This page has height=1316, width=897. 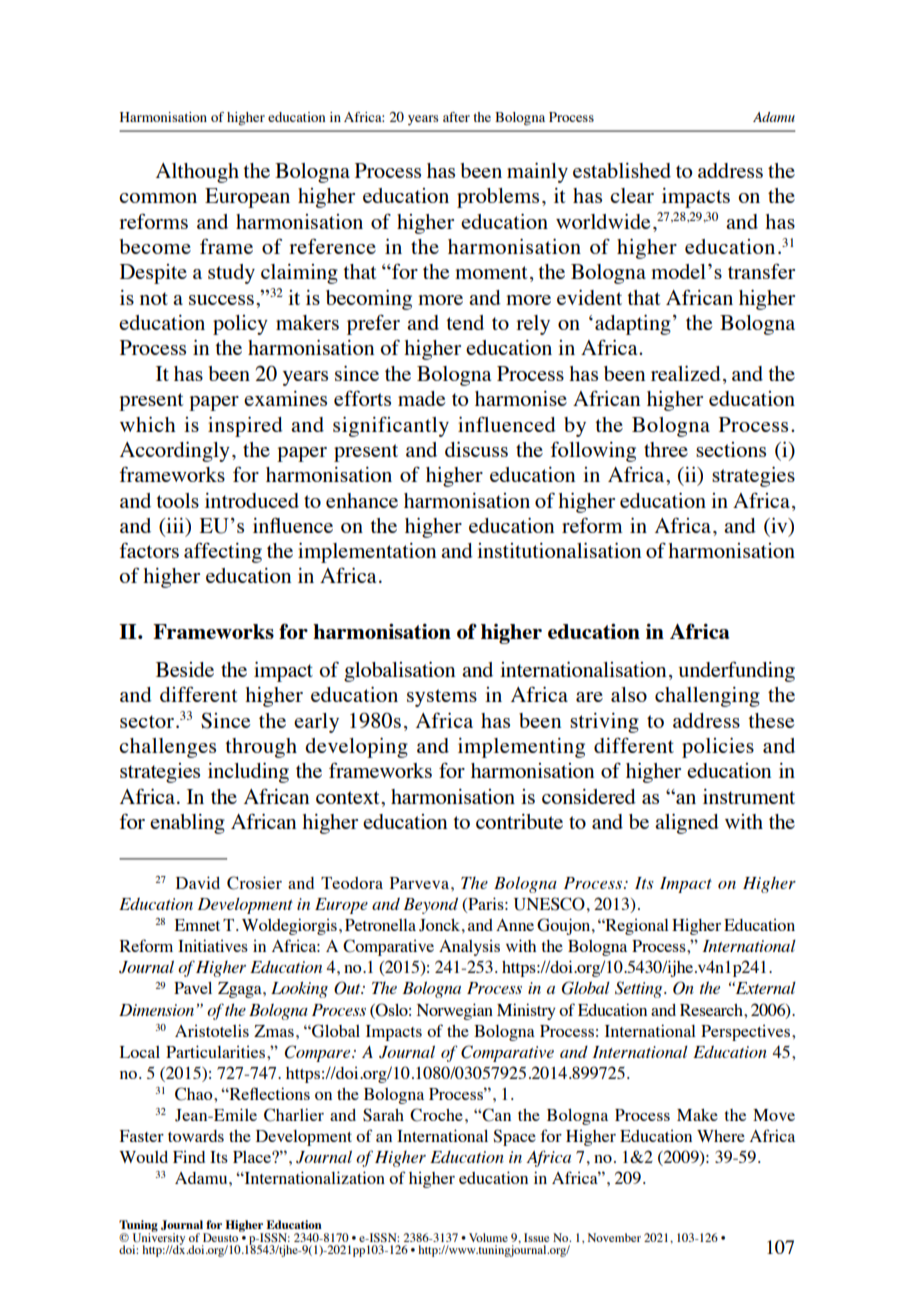 I want to click on underfunding, so click(x=736, y=671).
